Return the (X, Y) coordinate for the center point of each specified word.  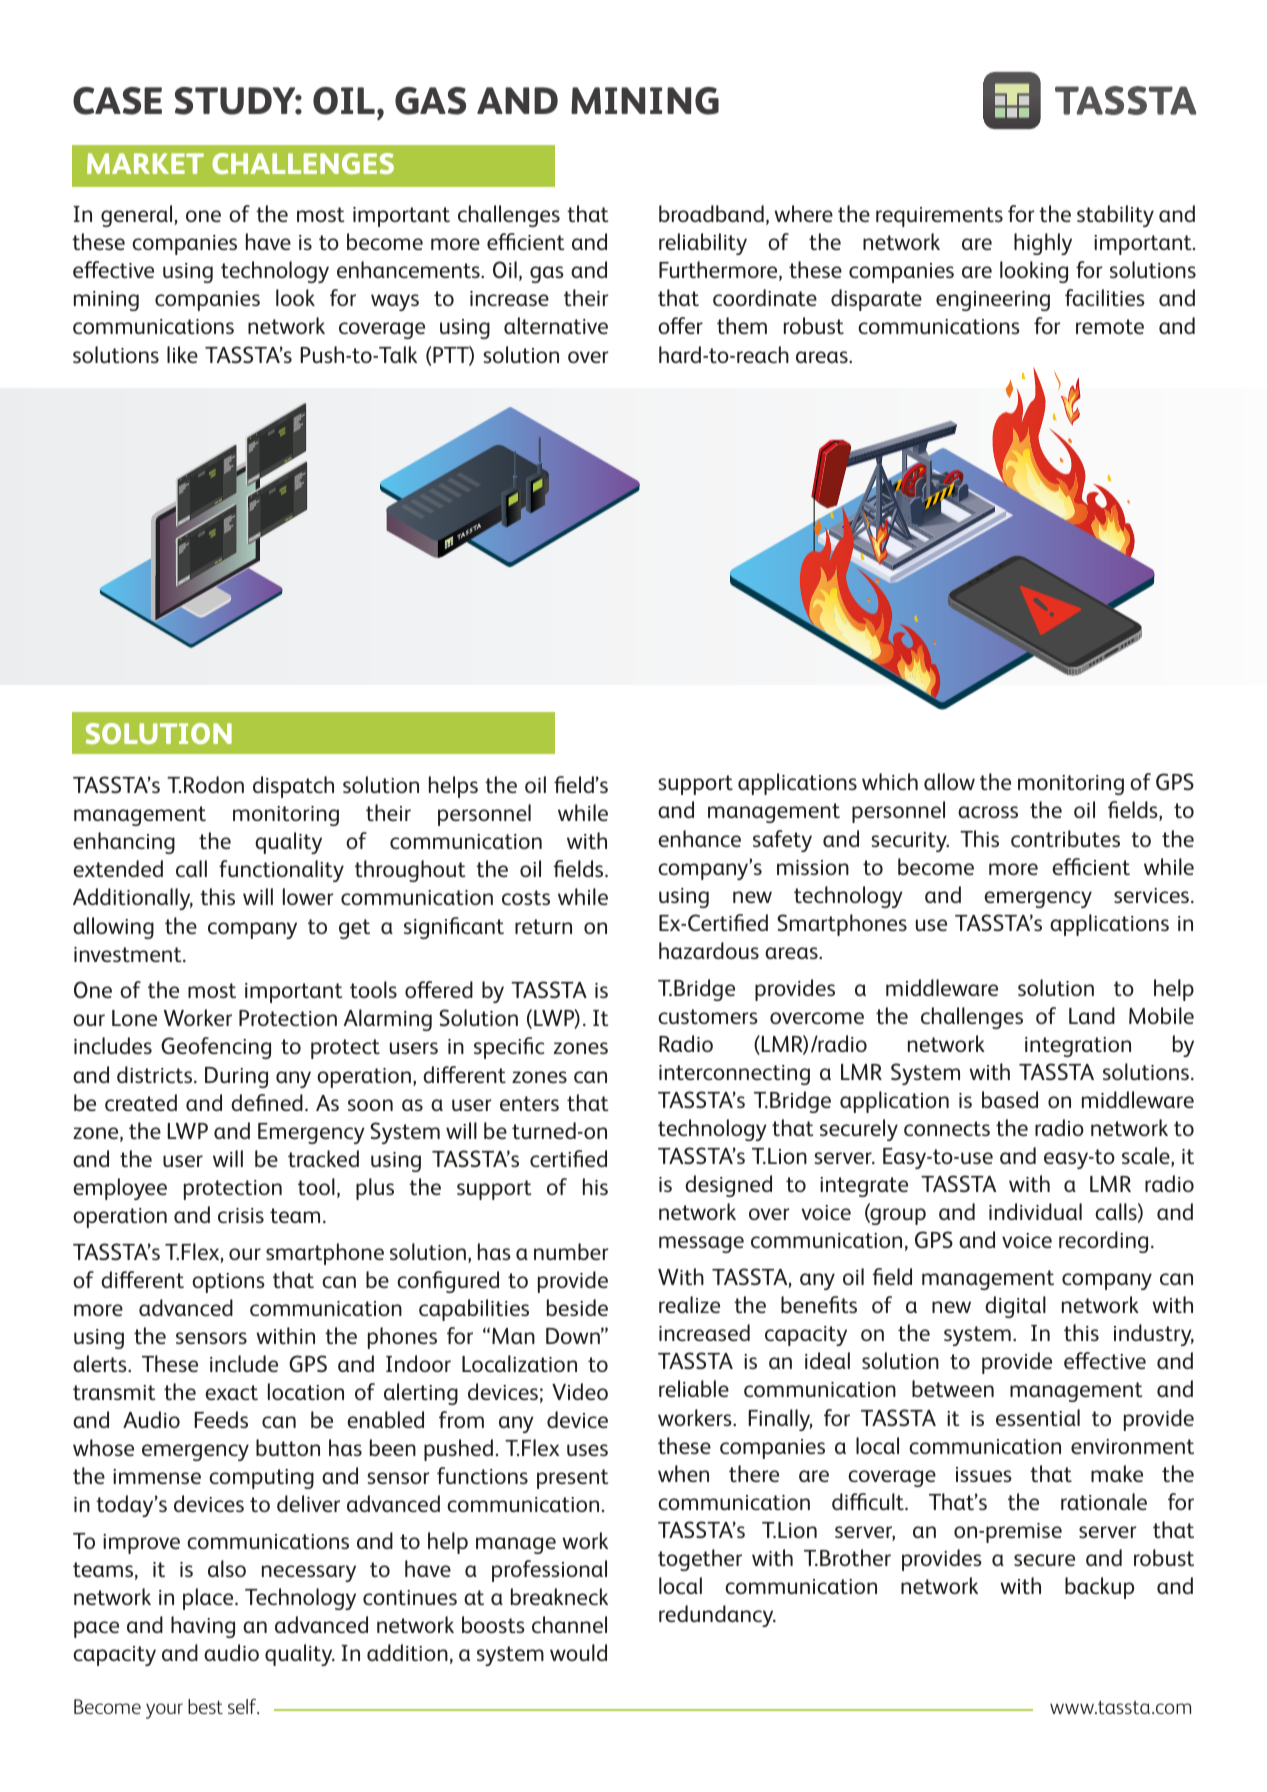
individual (1035, 1211)
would (578, 1652)
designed (728, 1186)
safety (782, 841)
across (988, 812)
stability (1115, 216)
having (203, 1627)
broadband (711, 213)
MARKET (145, 163)
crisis (241, 1215)
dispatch (293, 787)
